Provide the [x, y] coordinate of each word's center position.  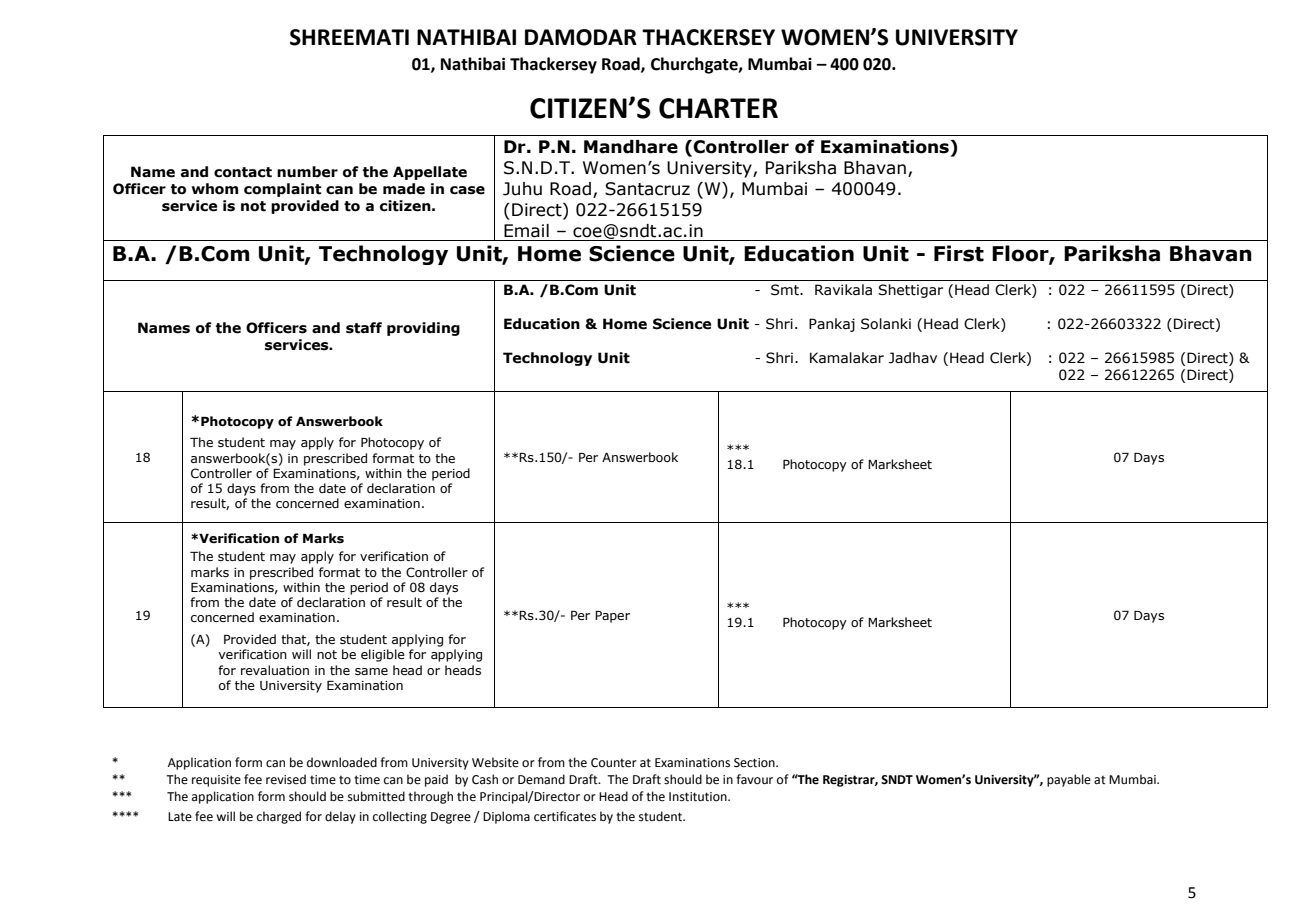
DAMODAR [581, 37]
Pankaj [832, 325]
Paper [612, 617]
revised [286, 779]
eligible [383, 655]
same [371, 671]
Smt [786, 290]
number [307, 172]
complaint [282, 190]
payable [1069, 780]
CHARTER [718, 108]
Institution [699, 797]
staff [364, 328]
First [959, 253]
